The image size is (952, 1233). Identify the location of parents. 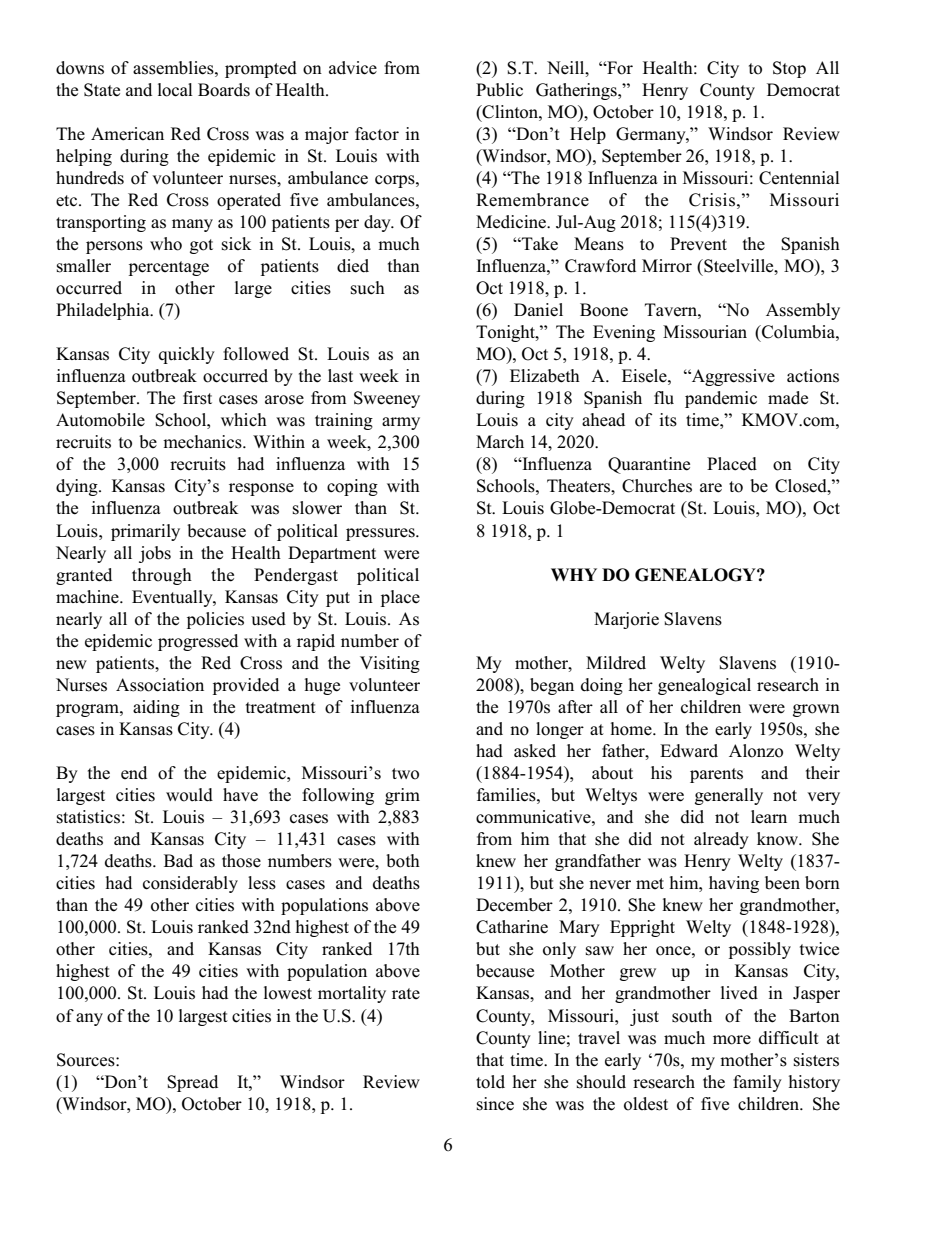
(716, 775).
